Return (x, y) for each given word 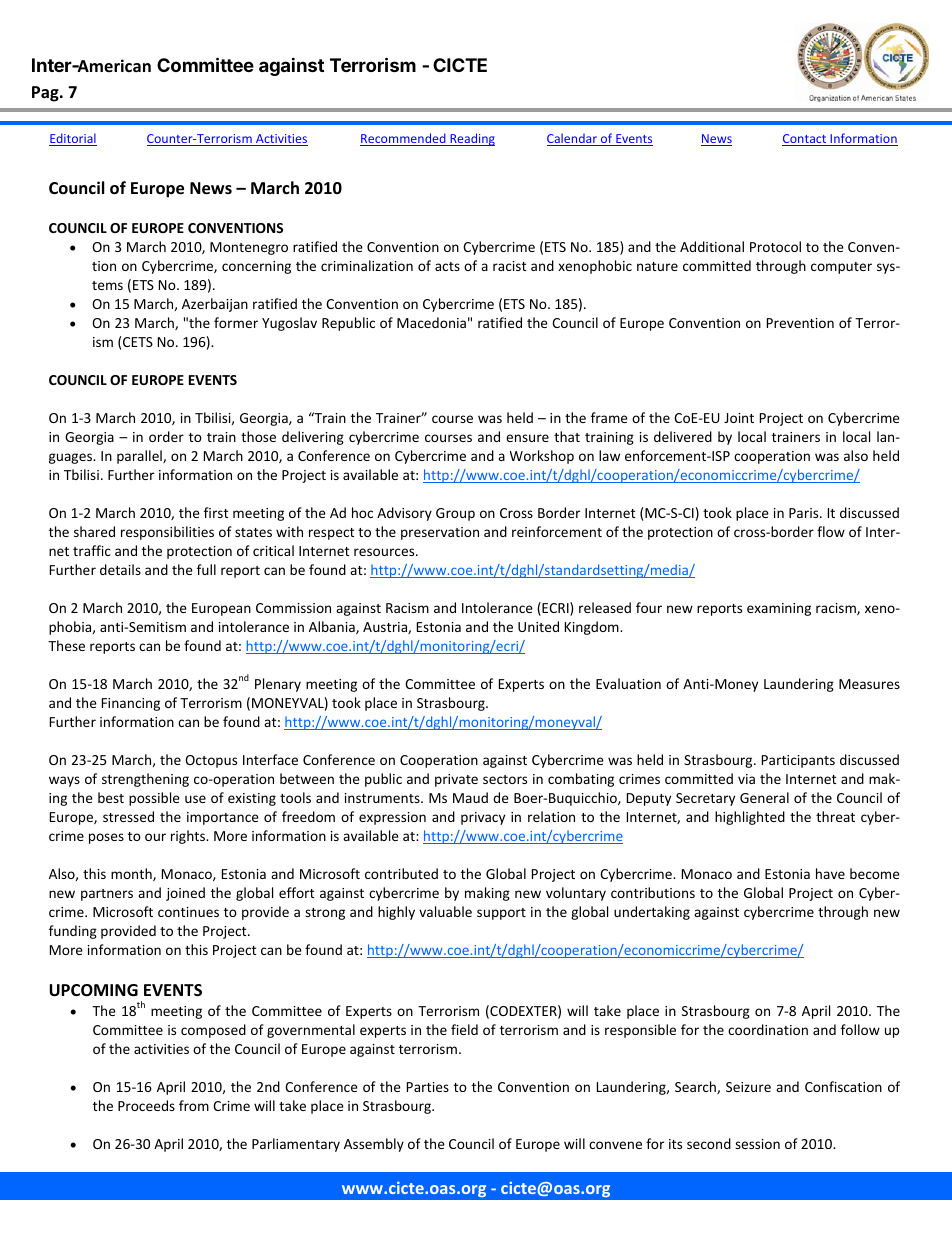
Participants (798, 761)
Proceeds (146, 1105)
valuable (445, 911)
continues (188, 912)
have (830, 873)
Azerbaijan (215, 305)
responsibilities (167, 533)
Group (455, 514)
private (456, 780)
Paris (805, 513)
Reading (471, 139)
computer (841, 268)
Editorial (73, 139)
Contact (805, 140)
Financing (131, 704)
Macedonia (431, 322)
